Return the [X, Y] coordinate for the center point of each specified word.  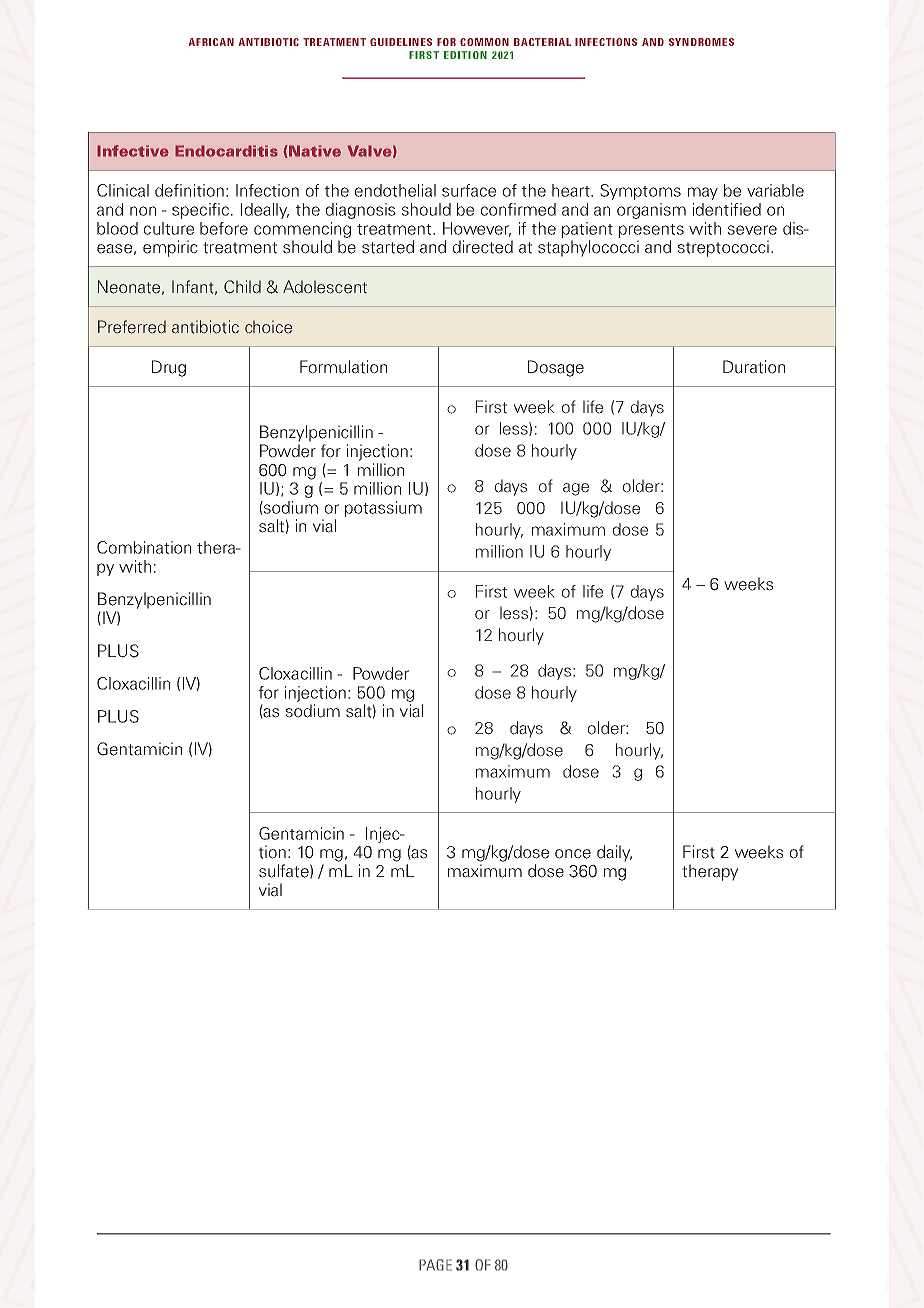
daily [614, 853]
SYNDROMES [701, 42]
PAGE [435, 1265]
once [573, 854]
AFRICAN [211, 42]
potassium [383, 509]
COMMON [484, 42]
